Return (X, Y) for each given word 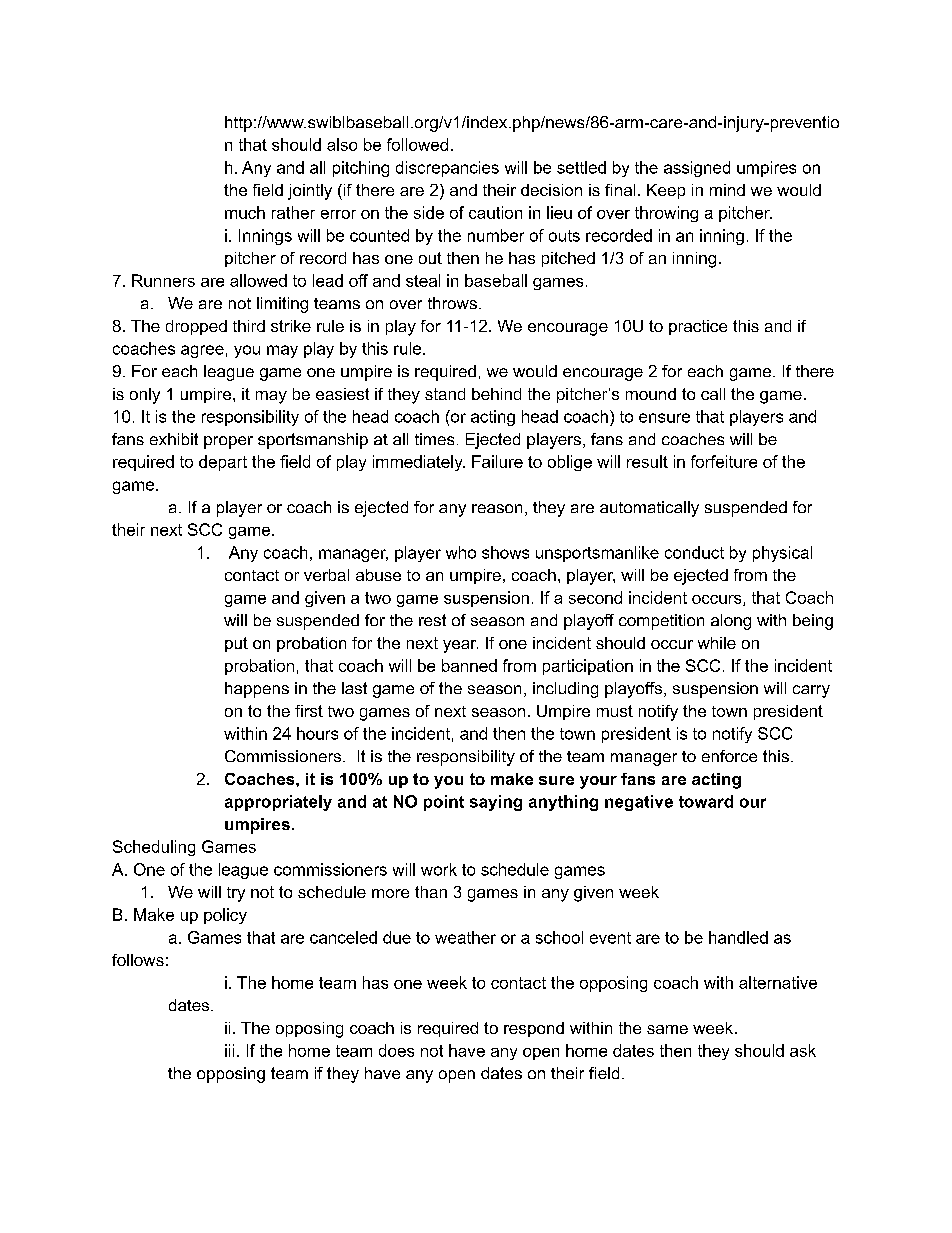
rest (432, 620)
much (245, 212)
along (731, 622)
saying (496, 803)
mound (651, 394)
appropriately (278, 803)
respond (534, 1029)
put (236, 644)
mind (727, 190)
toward (706, 801)
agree (202, 351)
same (667, 1029)
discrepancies (447, 169)
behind (496, 394)
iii (229, 1050)
